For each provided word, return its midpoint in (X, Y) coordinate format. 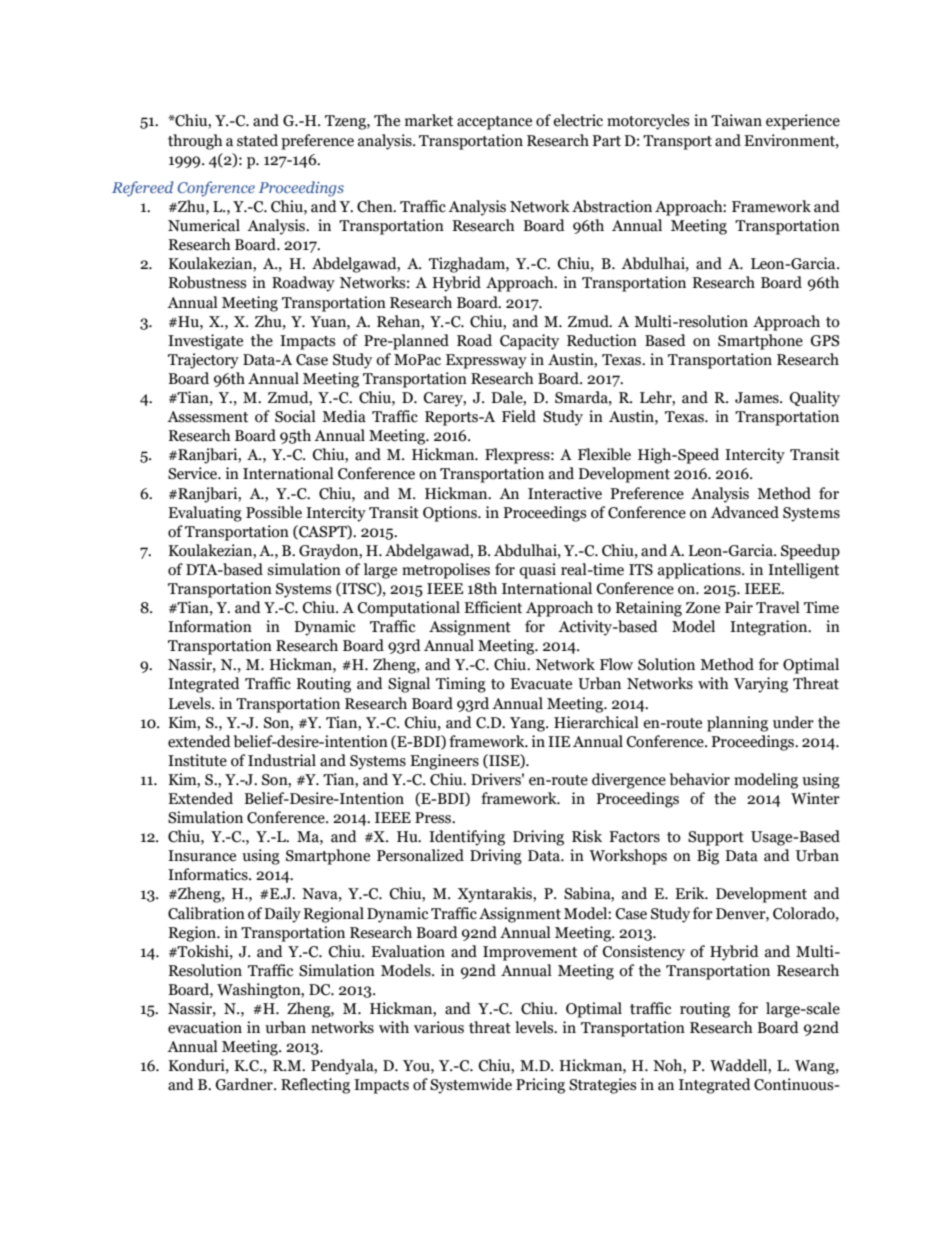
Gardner (245, 1084)
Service (193, 473)
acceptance (494, 123)
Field (519, 416)
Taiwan (736, 120)
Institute (197, 760)
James (758, 398)
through (195, 142)
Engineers (444, 762)
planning (737, 724)
